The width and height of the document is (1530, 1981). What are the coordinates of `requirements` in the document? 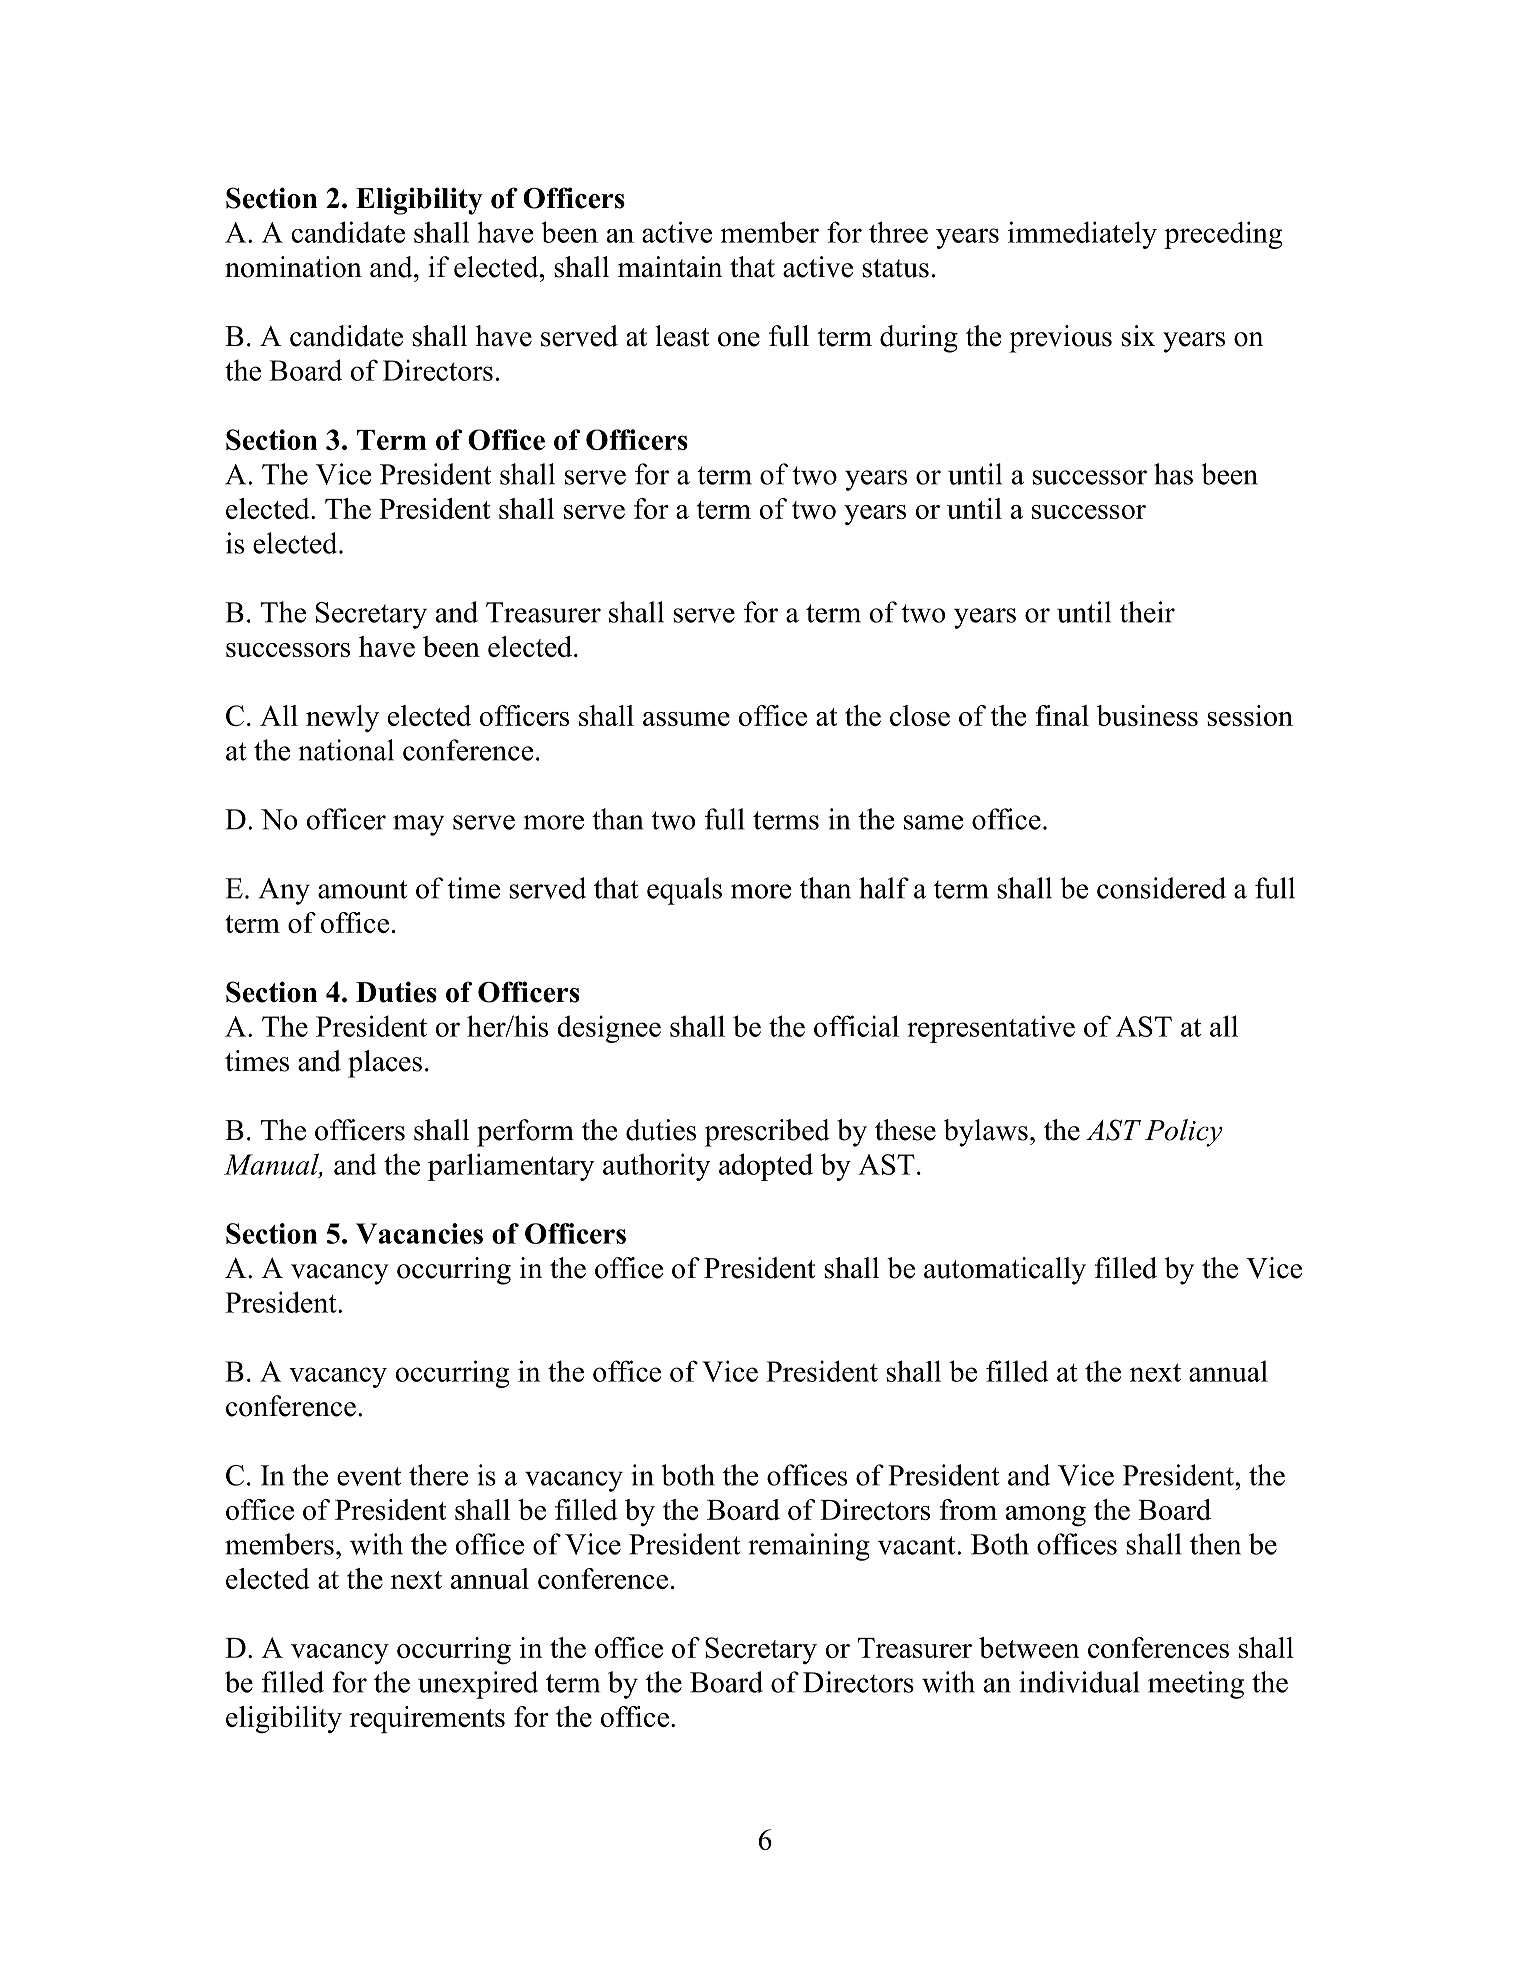 It's located at (427, 1719).
